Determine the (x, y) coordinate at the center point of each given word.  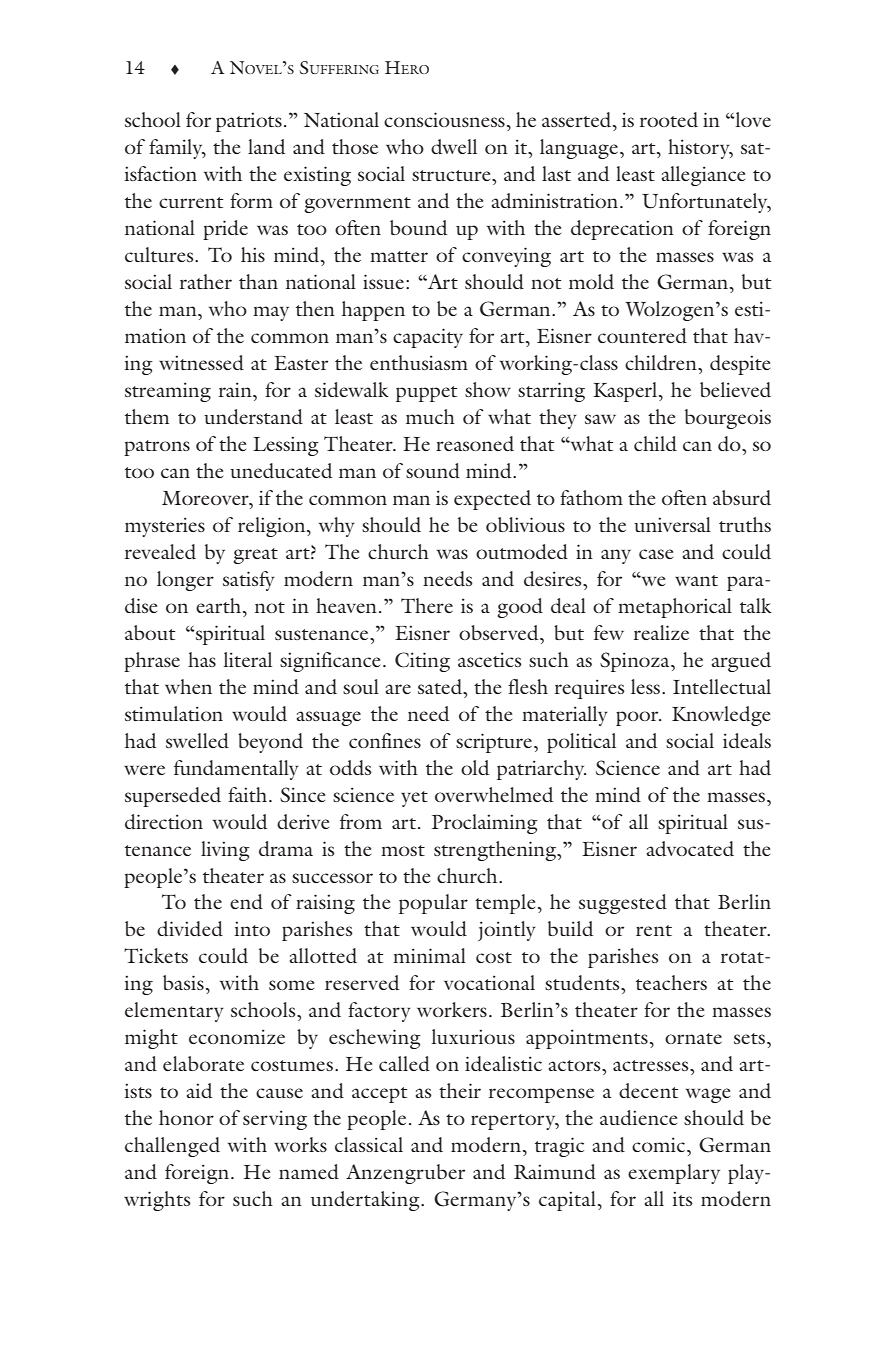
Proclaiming (485, 824)
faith (249, 794)
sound (433, 470)
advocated (690, 849)
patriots (249, 122)
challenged (172, 1147)
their (460, 1090)
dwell (454, 147)
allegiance (703, 176)
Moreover (206, 498)
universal (672, 524)
